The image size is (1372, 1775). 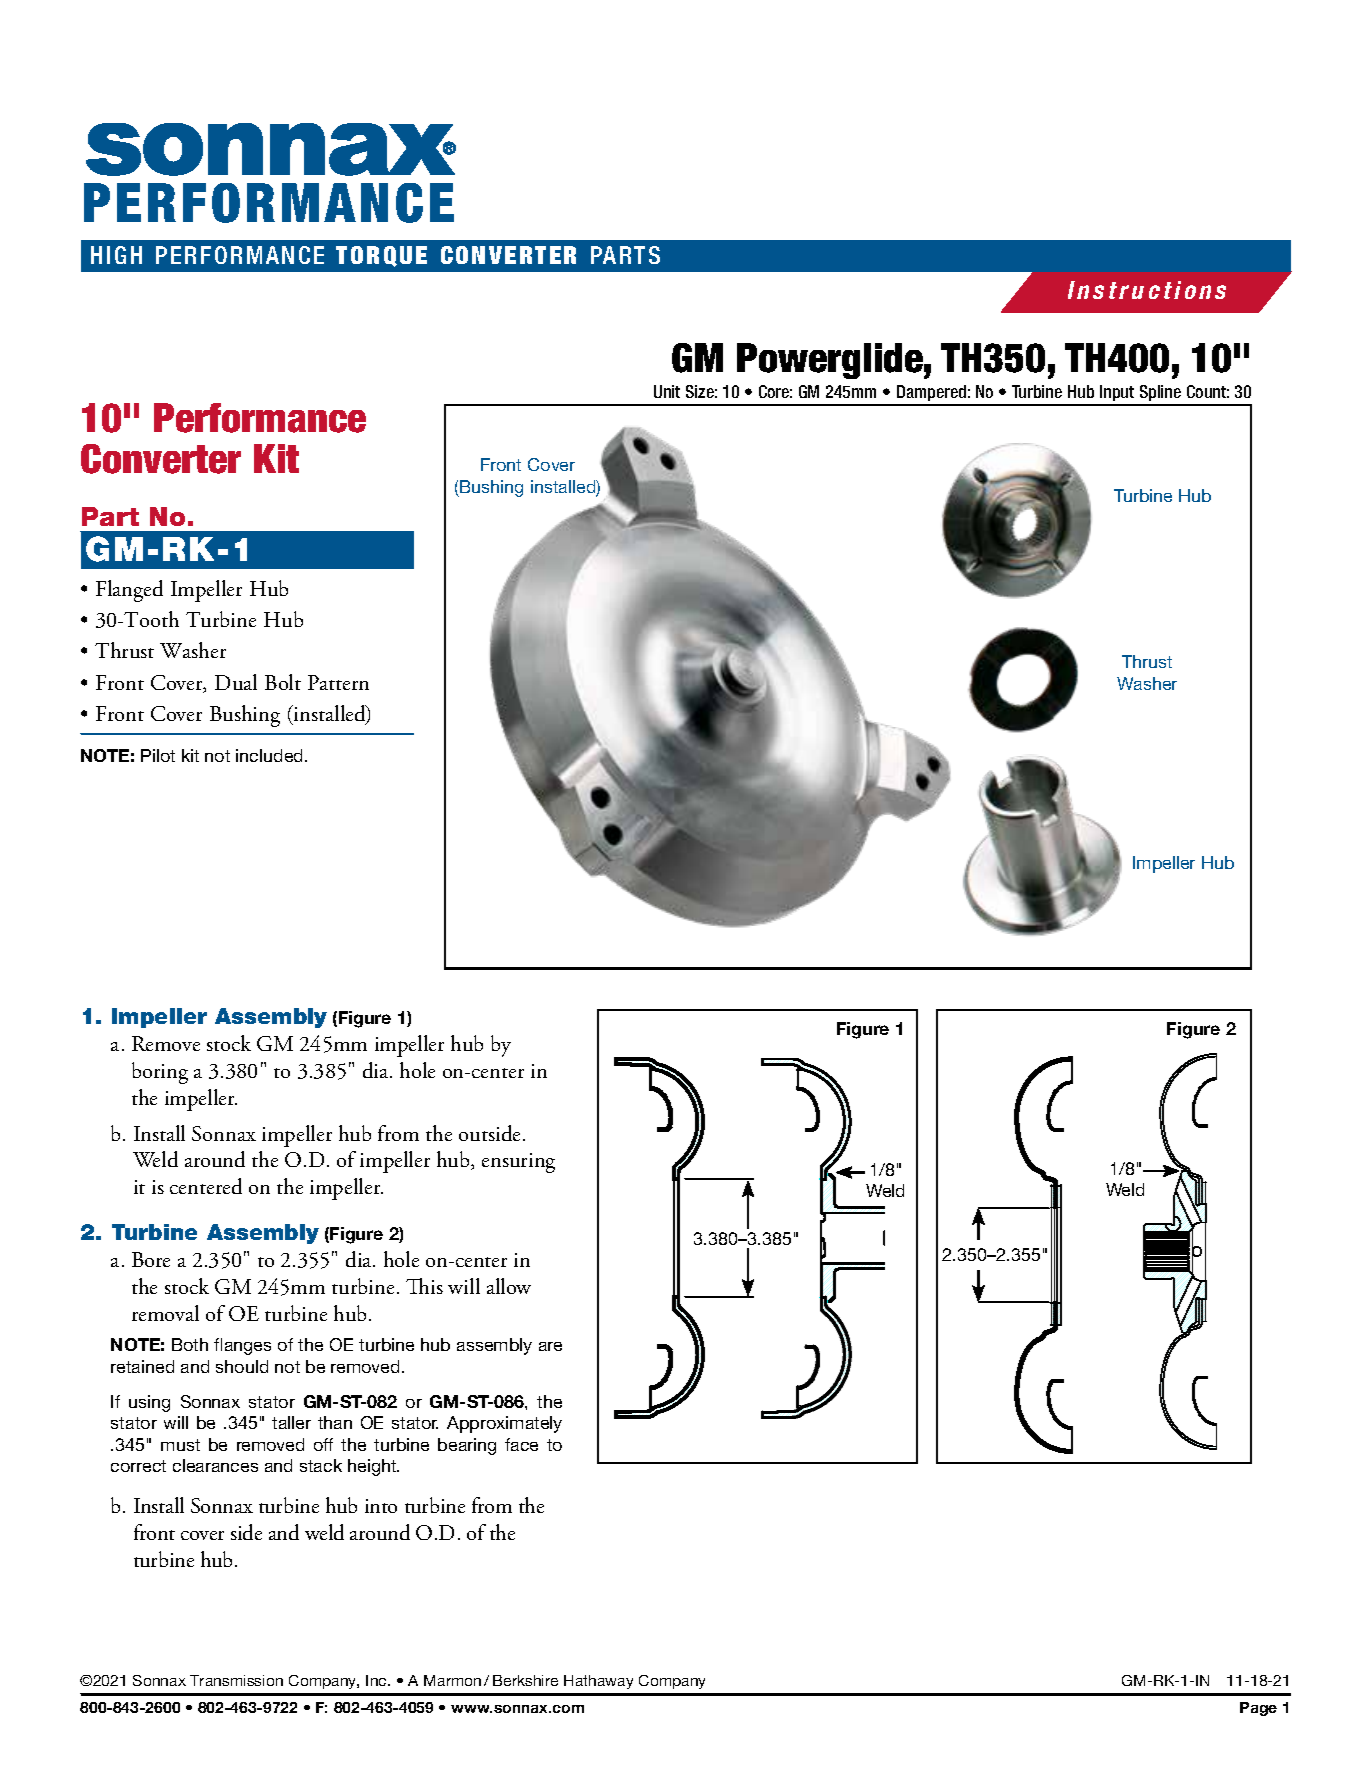 What do you see at coordinates (236, 1680) in the screenshot?
I see `Transmission` at bounding box center [236, 1680].
